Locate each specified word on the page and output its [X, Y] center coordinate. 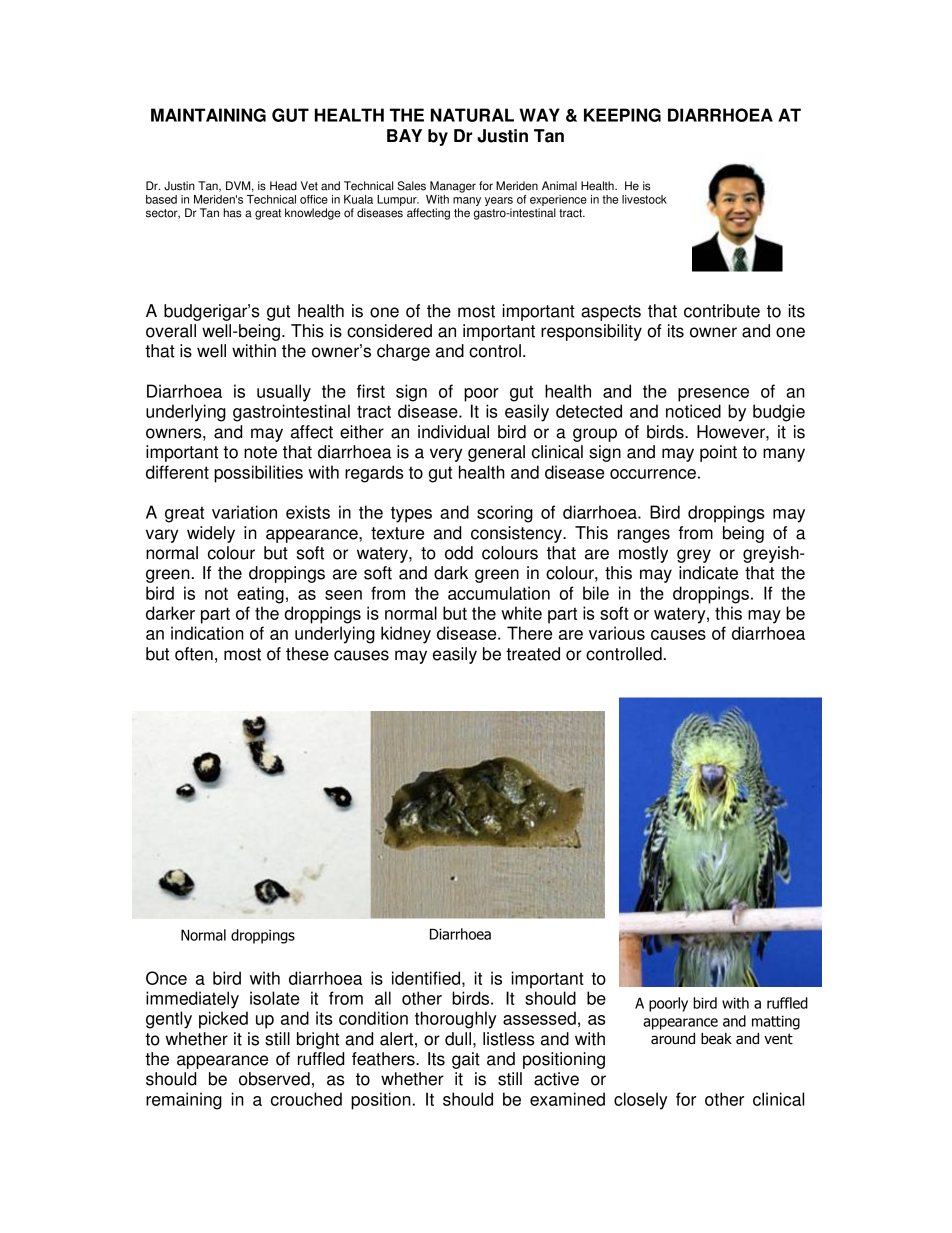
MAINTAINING [208, 115]
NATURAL [472, 115]
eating [260, 595]
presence [713, 395]
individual [453, 432]
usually [284, 393]
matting [776, 1022]
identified [426, 978]
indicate [708, 573]
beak [716, 1039]
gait [466, 1060]
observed [274, 1079]
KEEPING [622, 115]
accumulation [499, 593]
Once [166, 978]
